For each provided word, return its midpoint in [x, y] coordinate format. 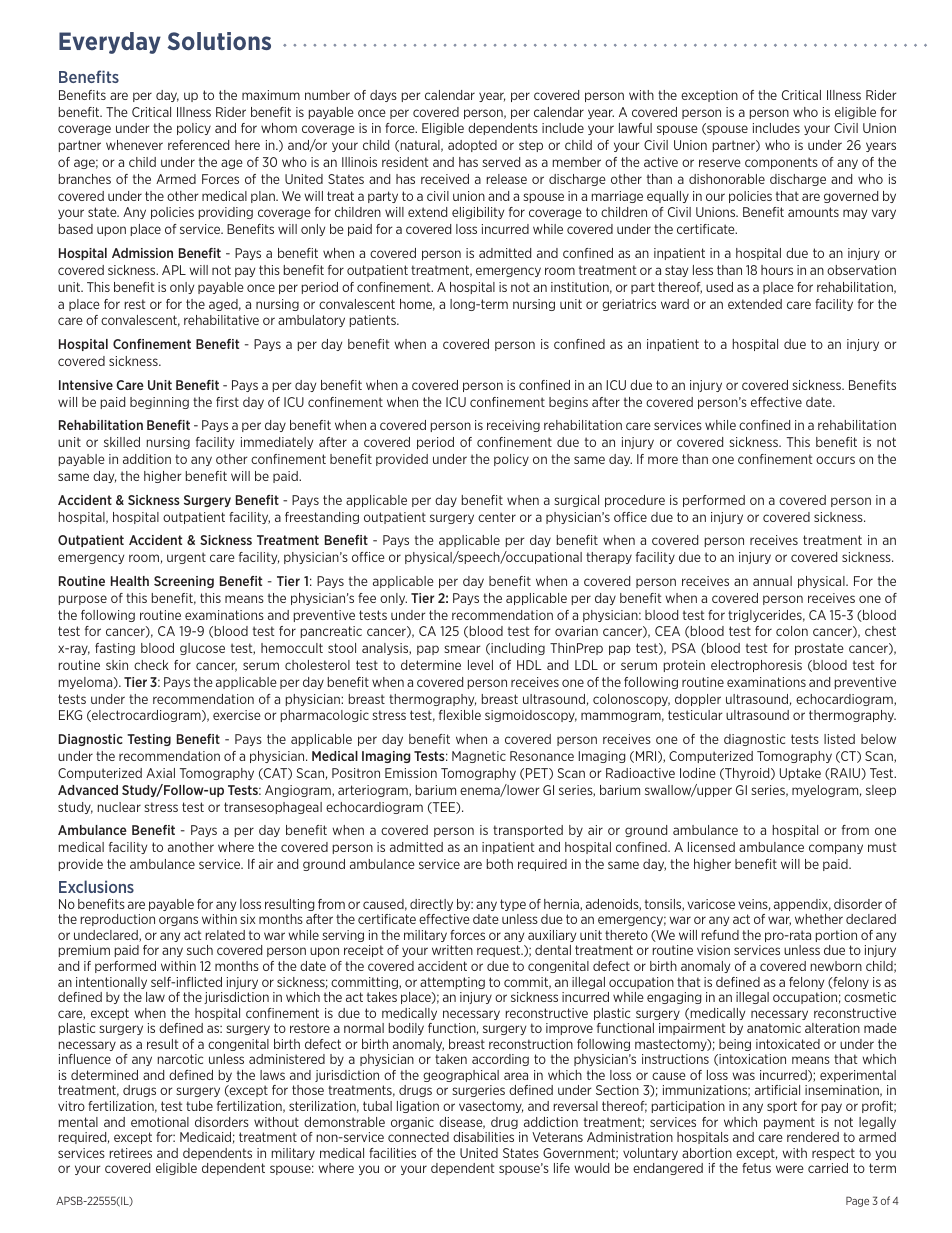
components [781, 163]
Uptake [800, 774]
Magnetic [479, 757]
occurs [835, 460]
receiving [513, 426]
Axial [160, 773]
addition [147, 459]
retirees [131, 1153]
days [383, 96]
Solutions [219, 41]
